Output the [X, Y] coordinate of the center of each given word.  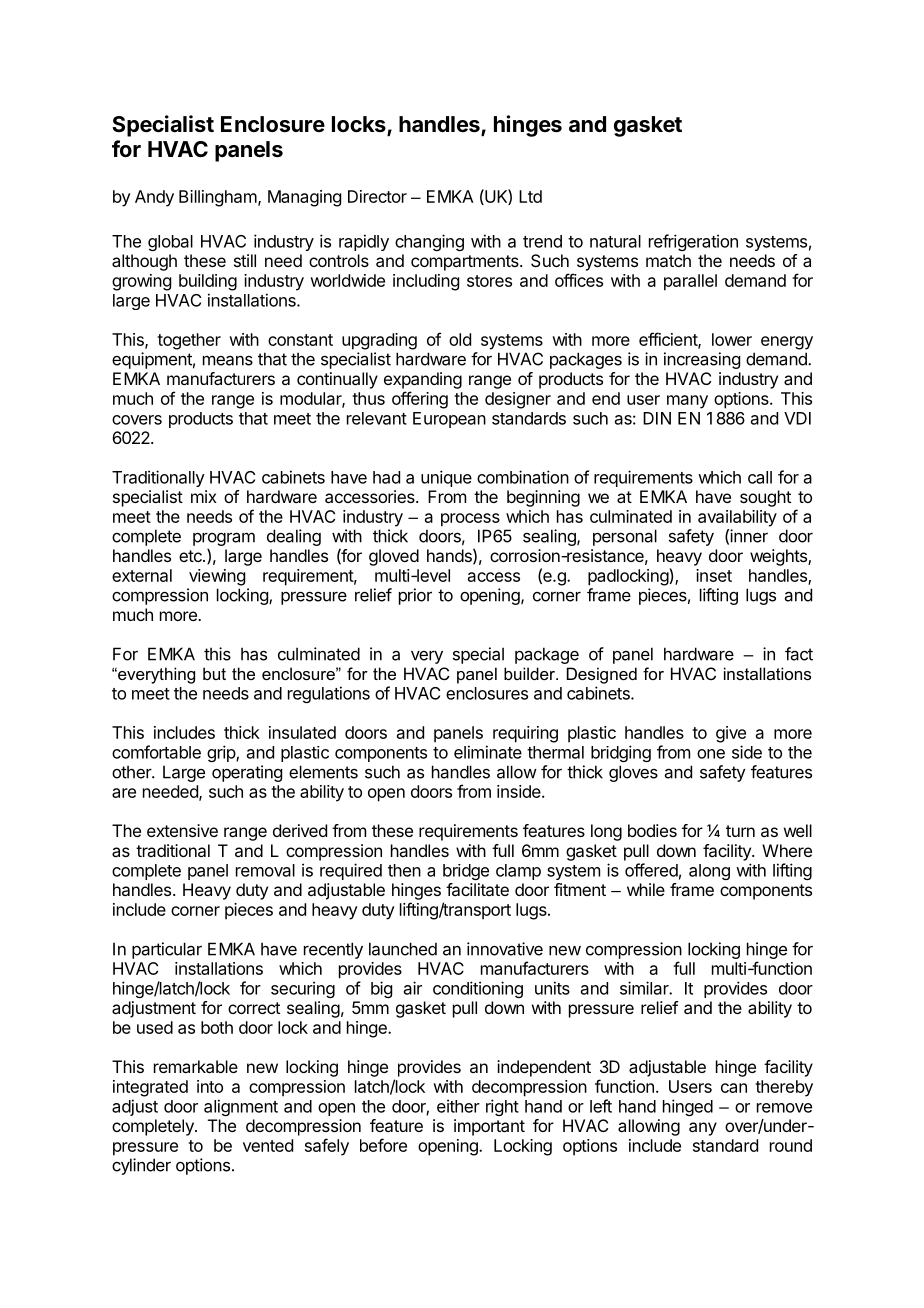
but [214, 673]
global [170, 243]
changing [429, 242]
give [731, 734]
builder [530, 673]
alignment [241, 1107]
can [734, 1088]
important [489, 1127]
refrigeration [693, 242]
